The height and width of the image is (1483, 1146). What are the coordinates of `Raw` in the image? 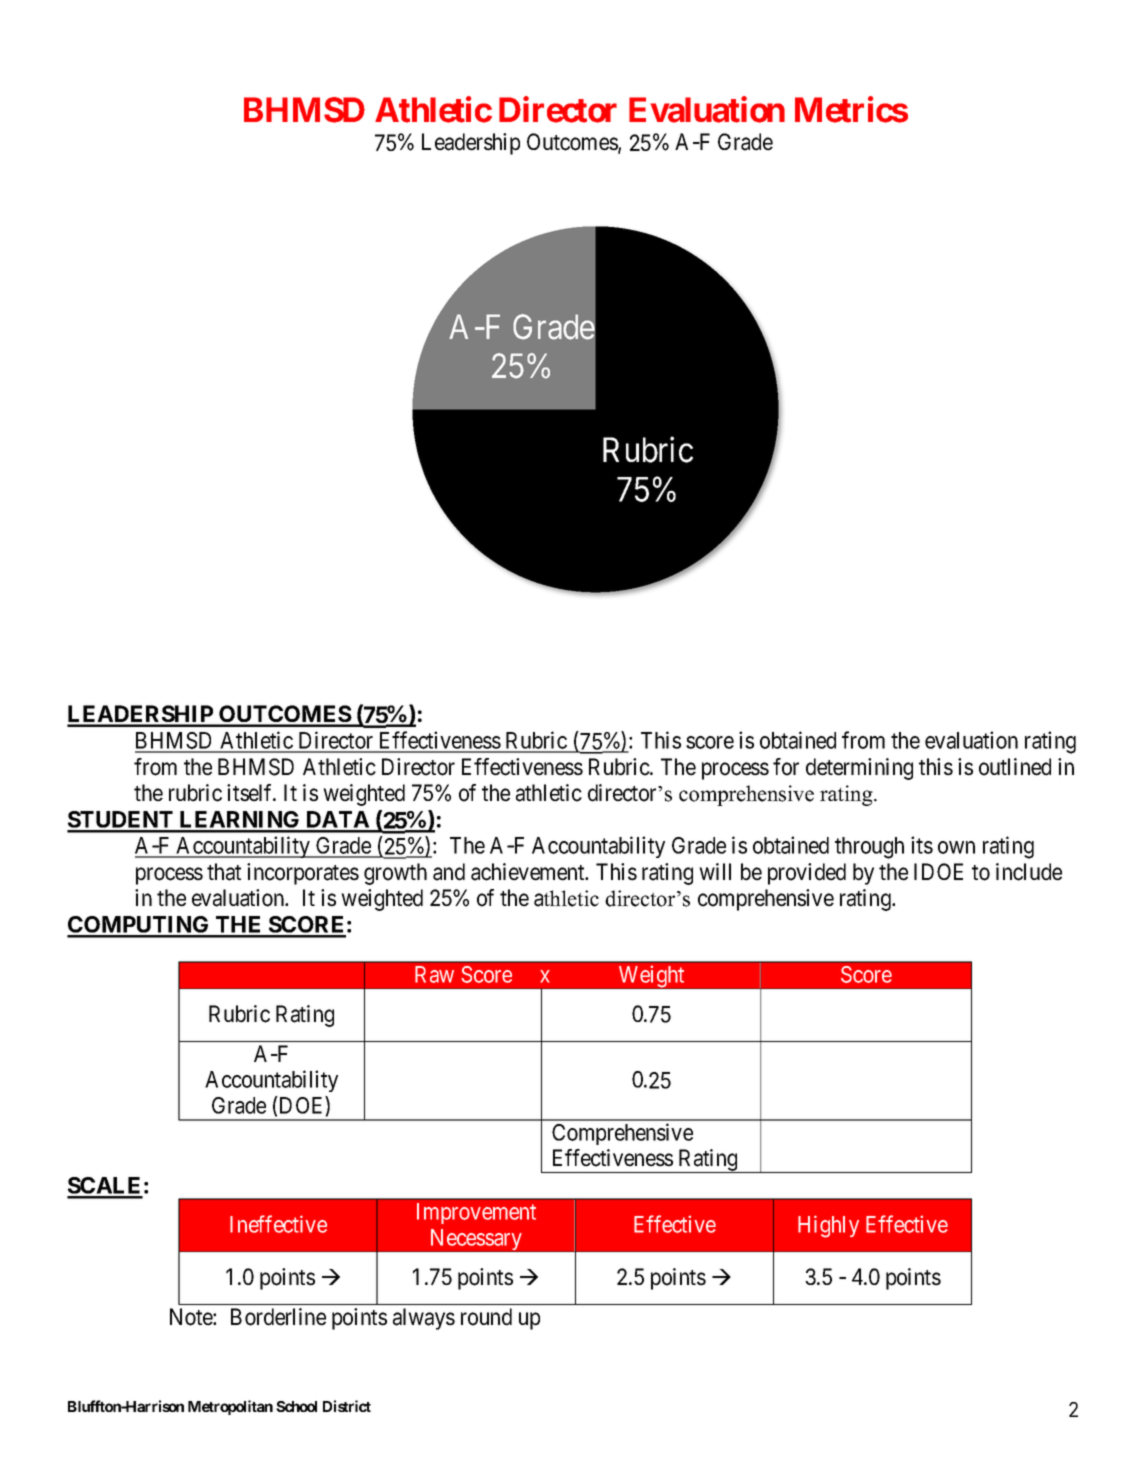 It's located at (434, 974).
